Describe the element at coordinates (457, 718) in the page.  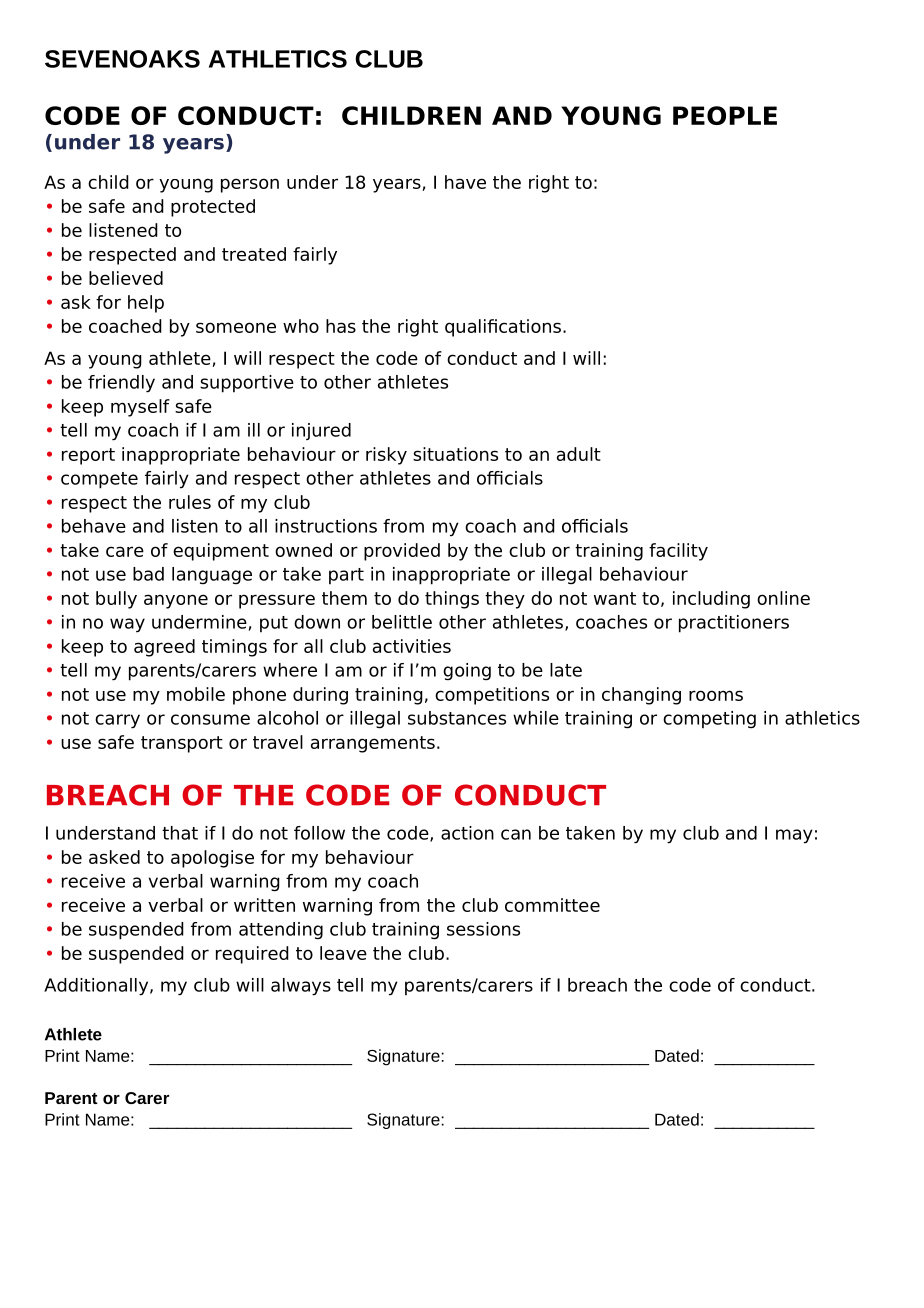
I see `substances` at that location.
